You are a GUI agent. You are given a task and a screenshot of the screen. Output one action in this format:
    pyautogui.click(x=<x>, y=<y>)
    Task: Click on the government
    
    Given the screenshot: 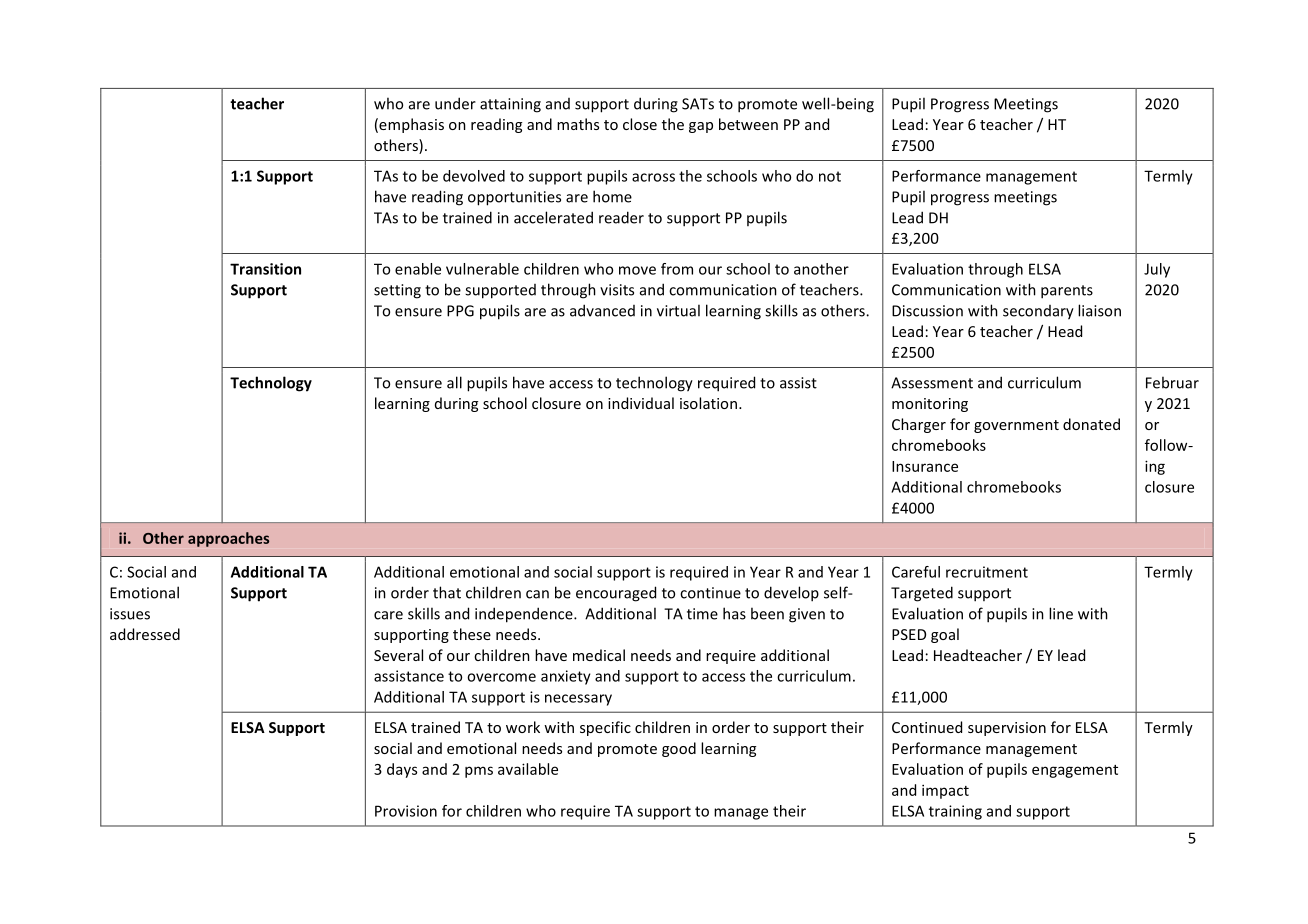 What is the action you would take?
    pyautogui.click(x=1016, y=426)
